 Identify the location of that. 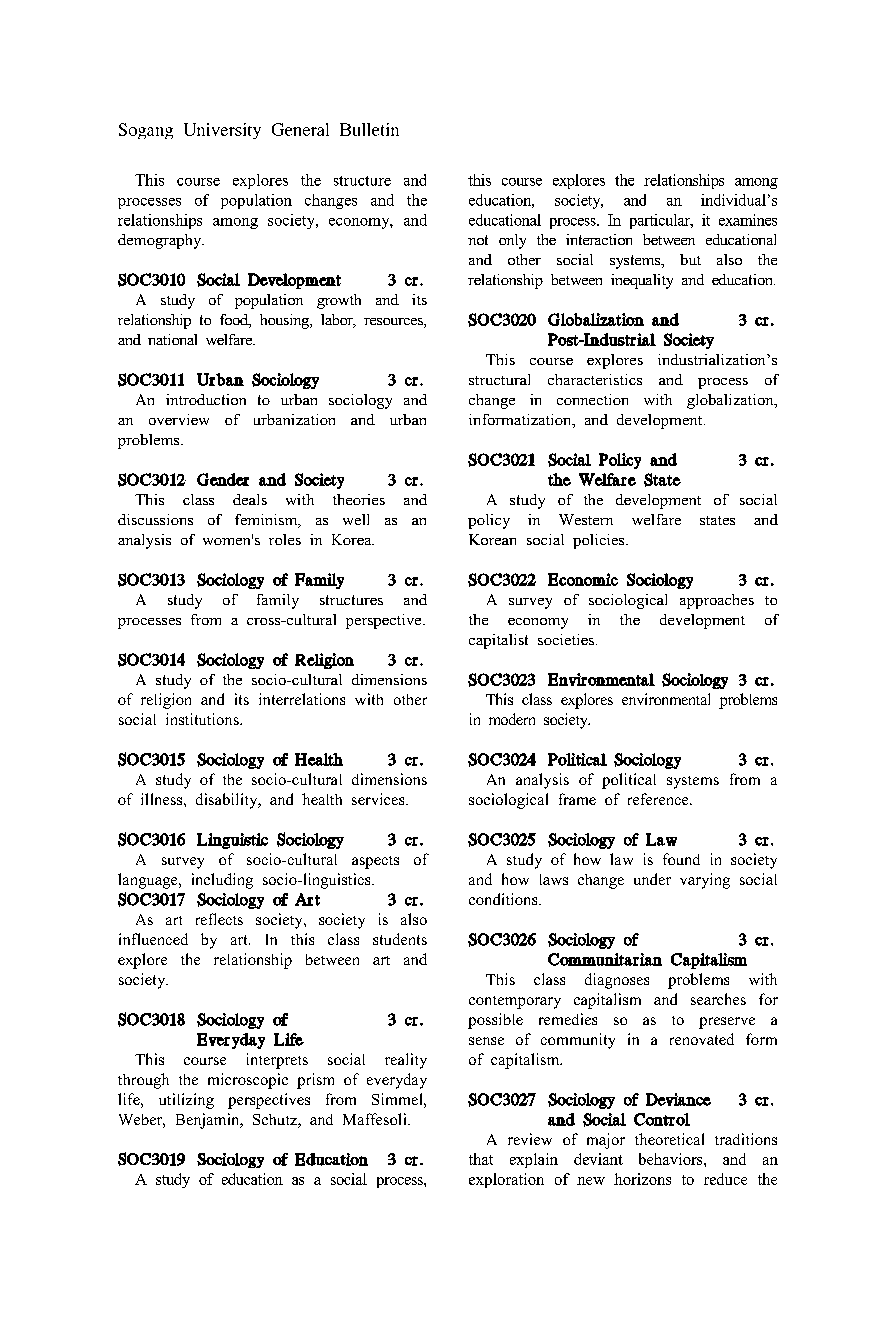
(481, 1159).
